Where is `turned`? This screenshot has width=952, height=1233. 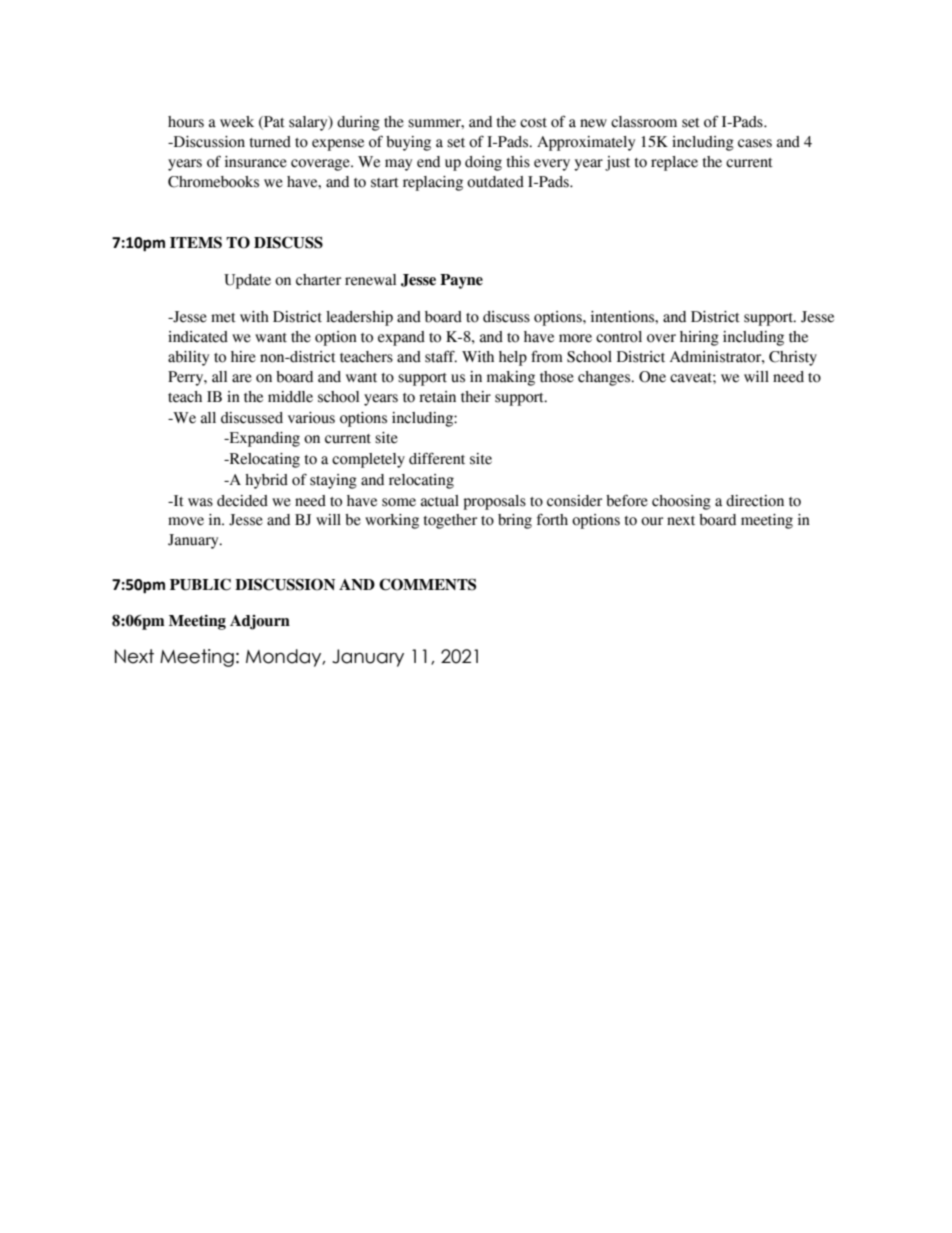
turned is located at coordinates (270, 142).
